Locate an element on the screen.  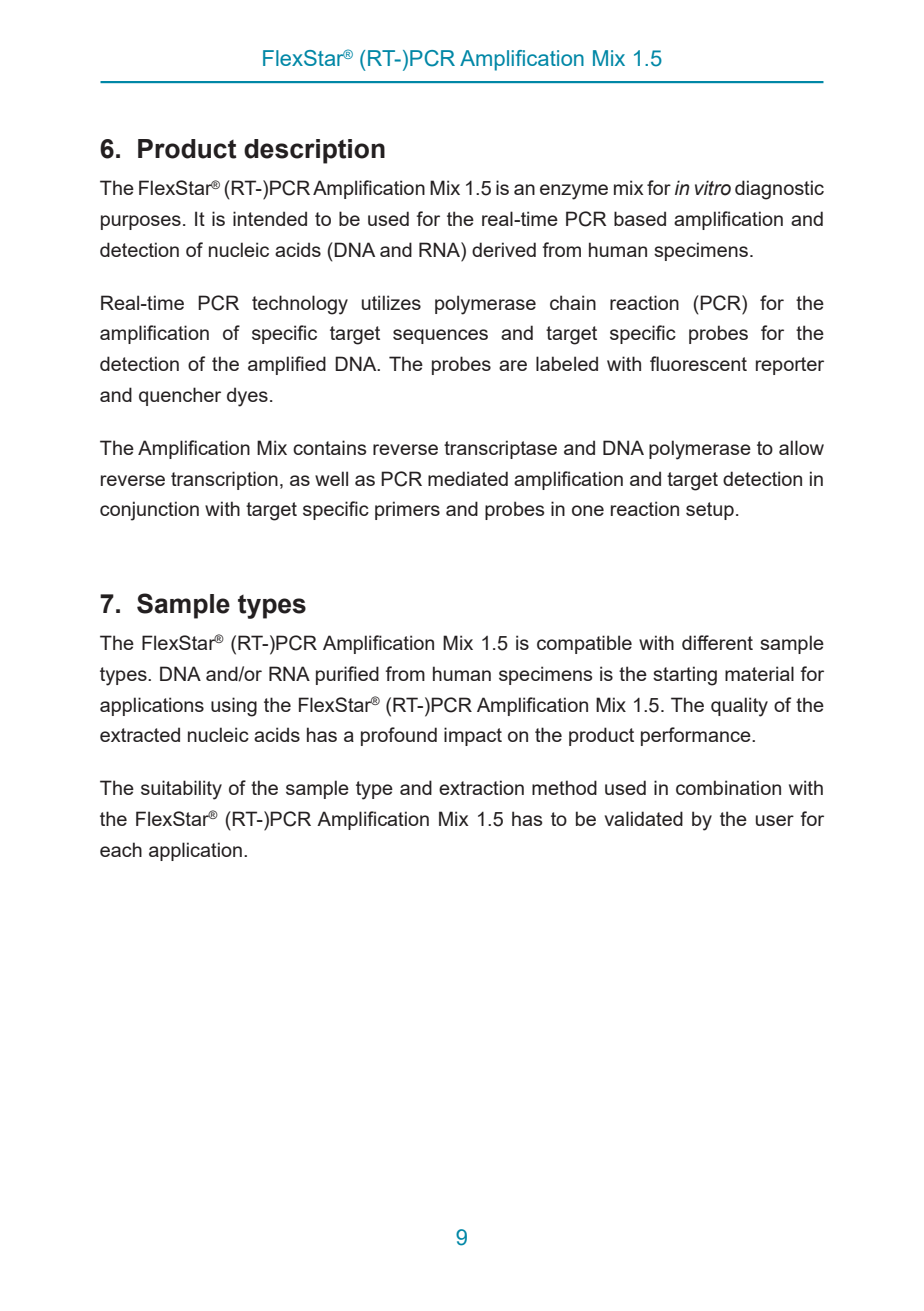
transcription is located at coordinates (224, 480).
